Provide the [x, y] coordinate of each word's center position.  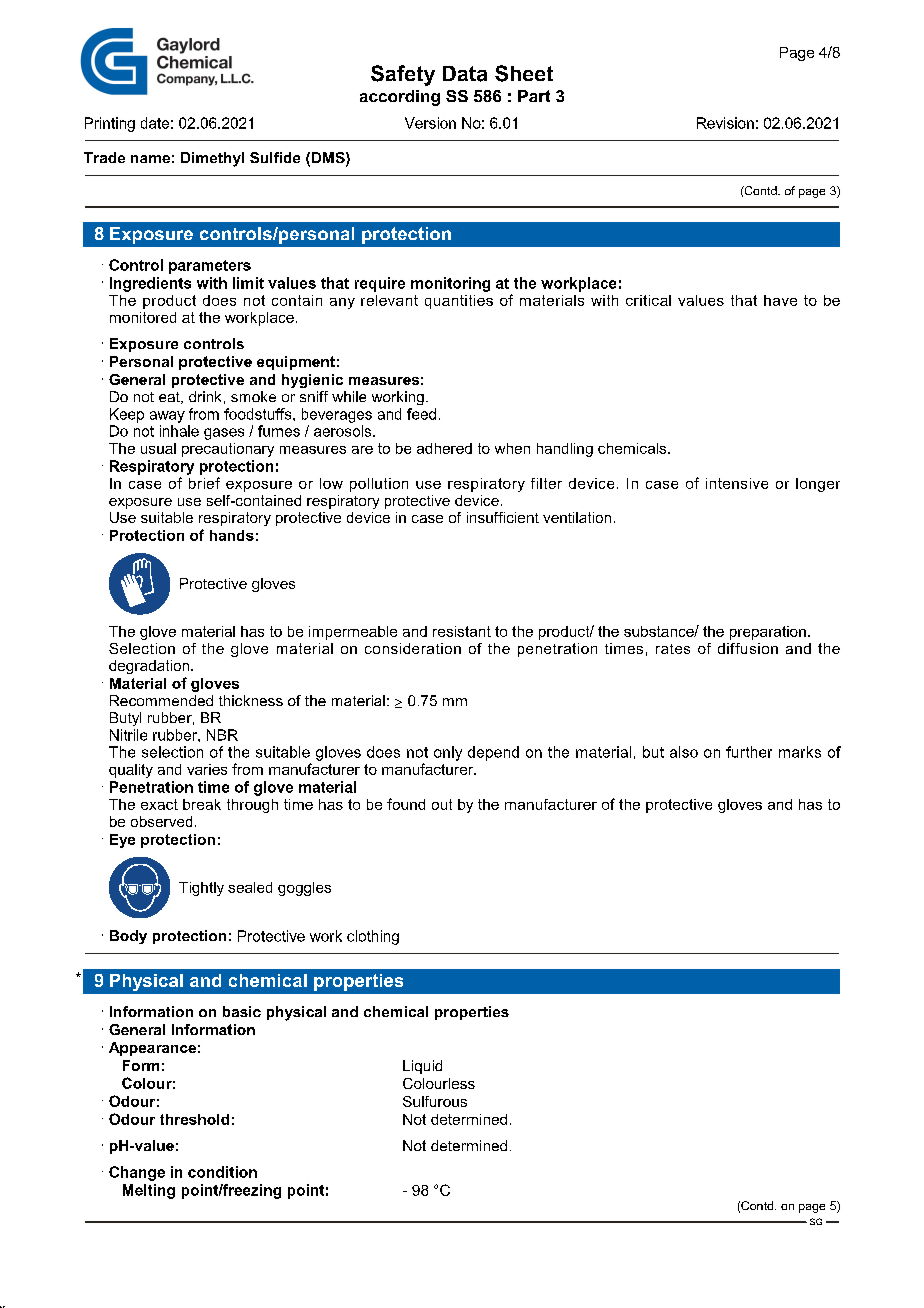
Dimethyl [212, 159]
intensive [737, 483]
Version [430, 123]
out [442, 804]
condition [222, 1172]
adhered [444, 448]
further [749, 752]
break [202, 804]
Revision [725, 123]
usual [158, 448]
